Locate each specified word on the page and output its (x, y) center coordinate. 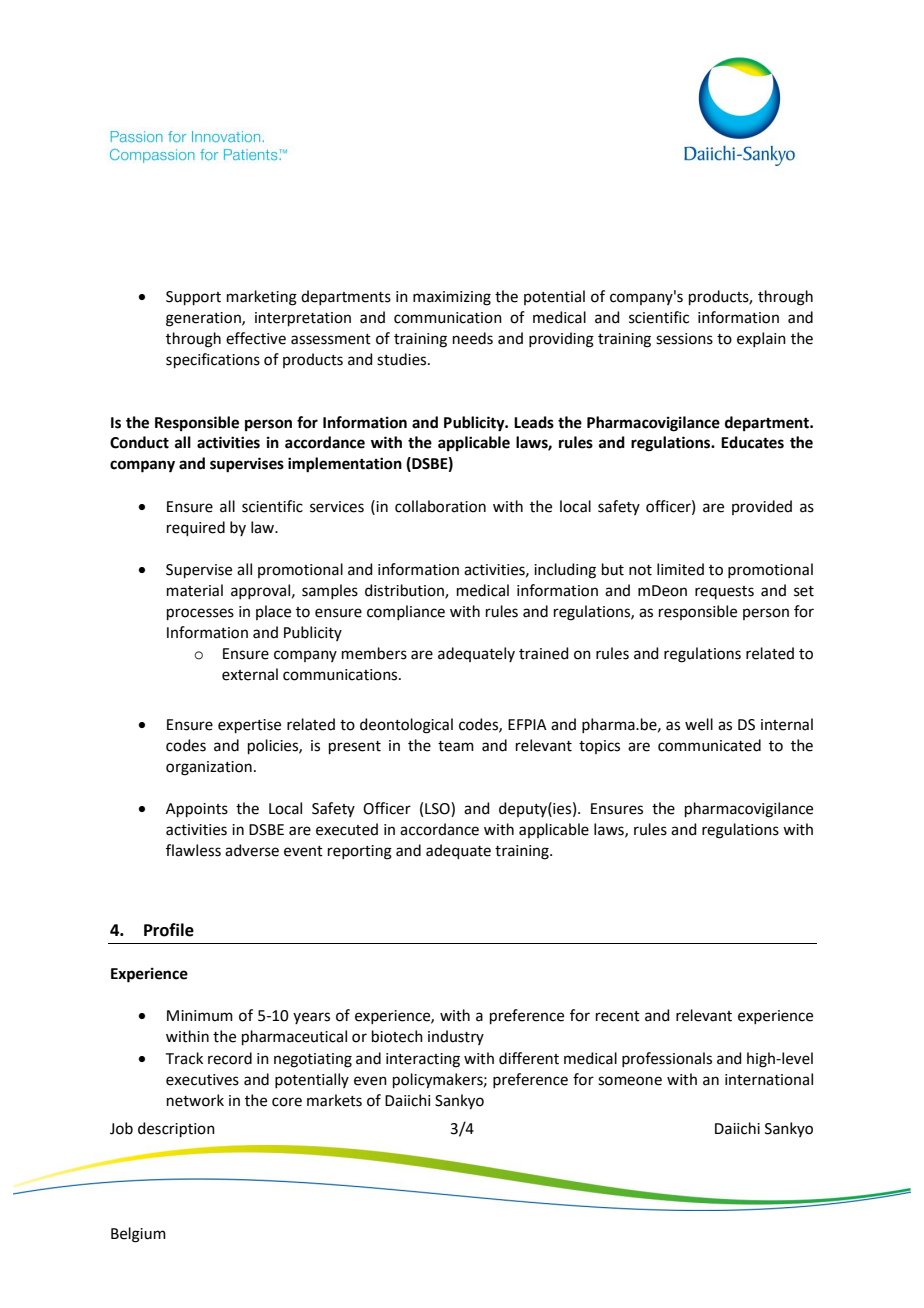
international (769, 1079)
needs (473, 338)
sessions (684, 339)
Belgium (138, 1235)
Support (193, 298)
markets (334, 1100)
